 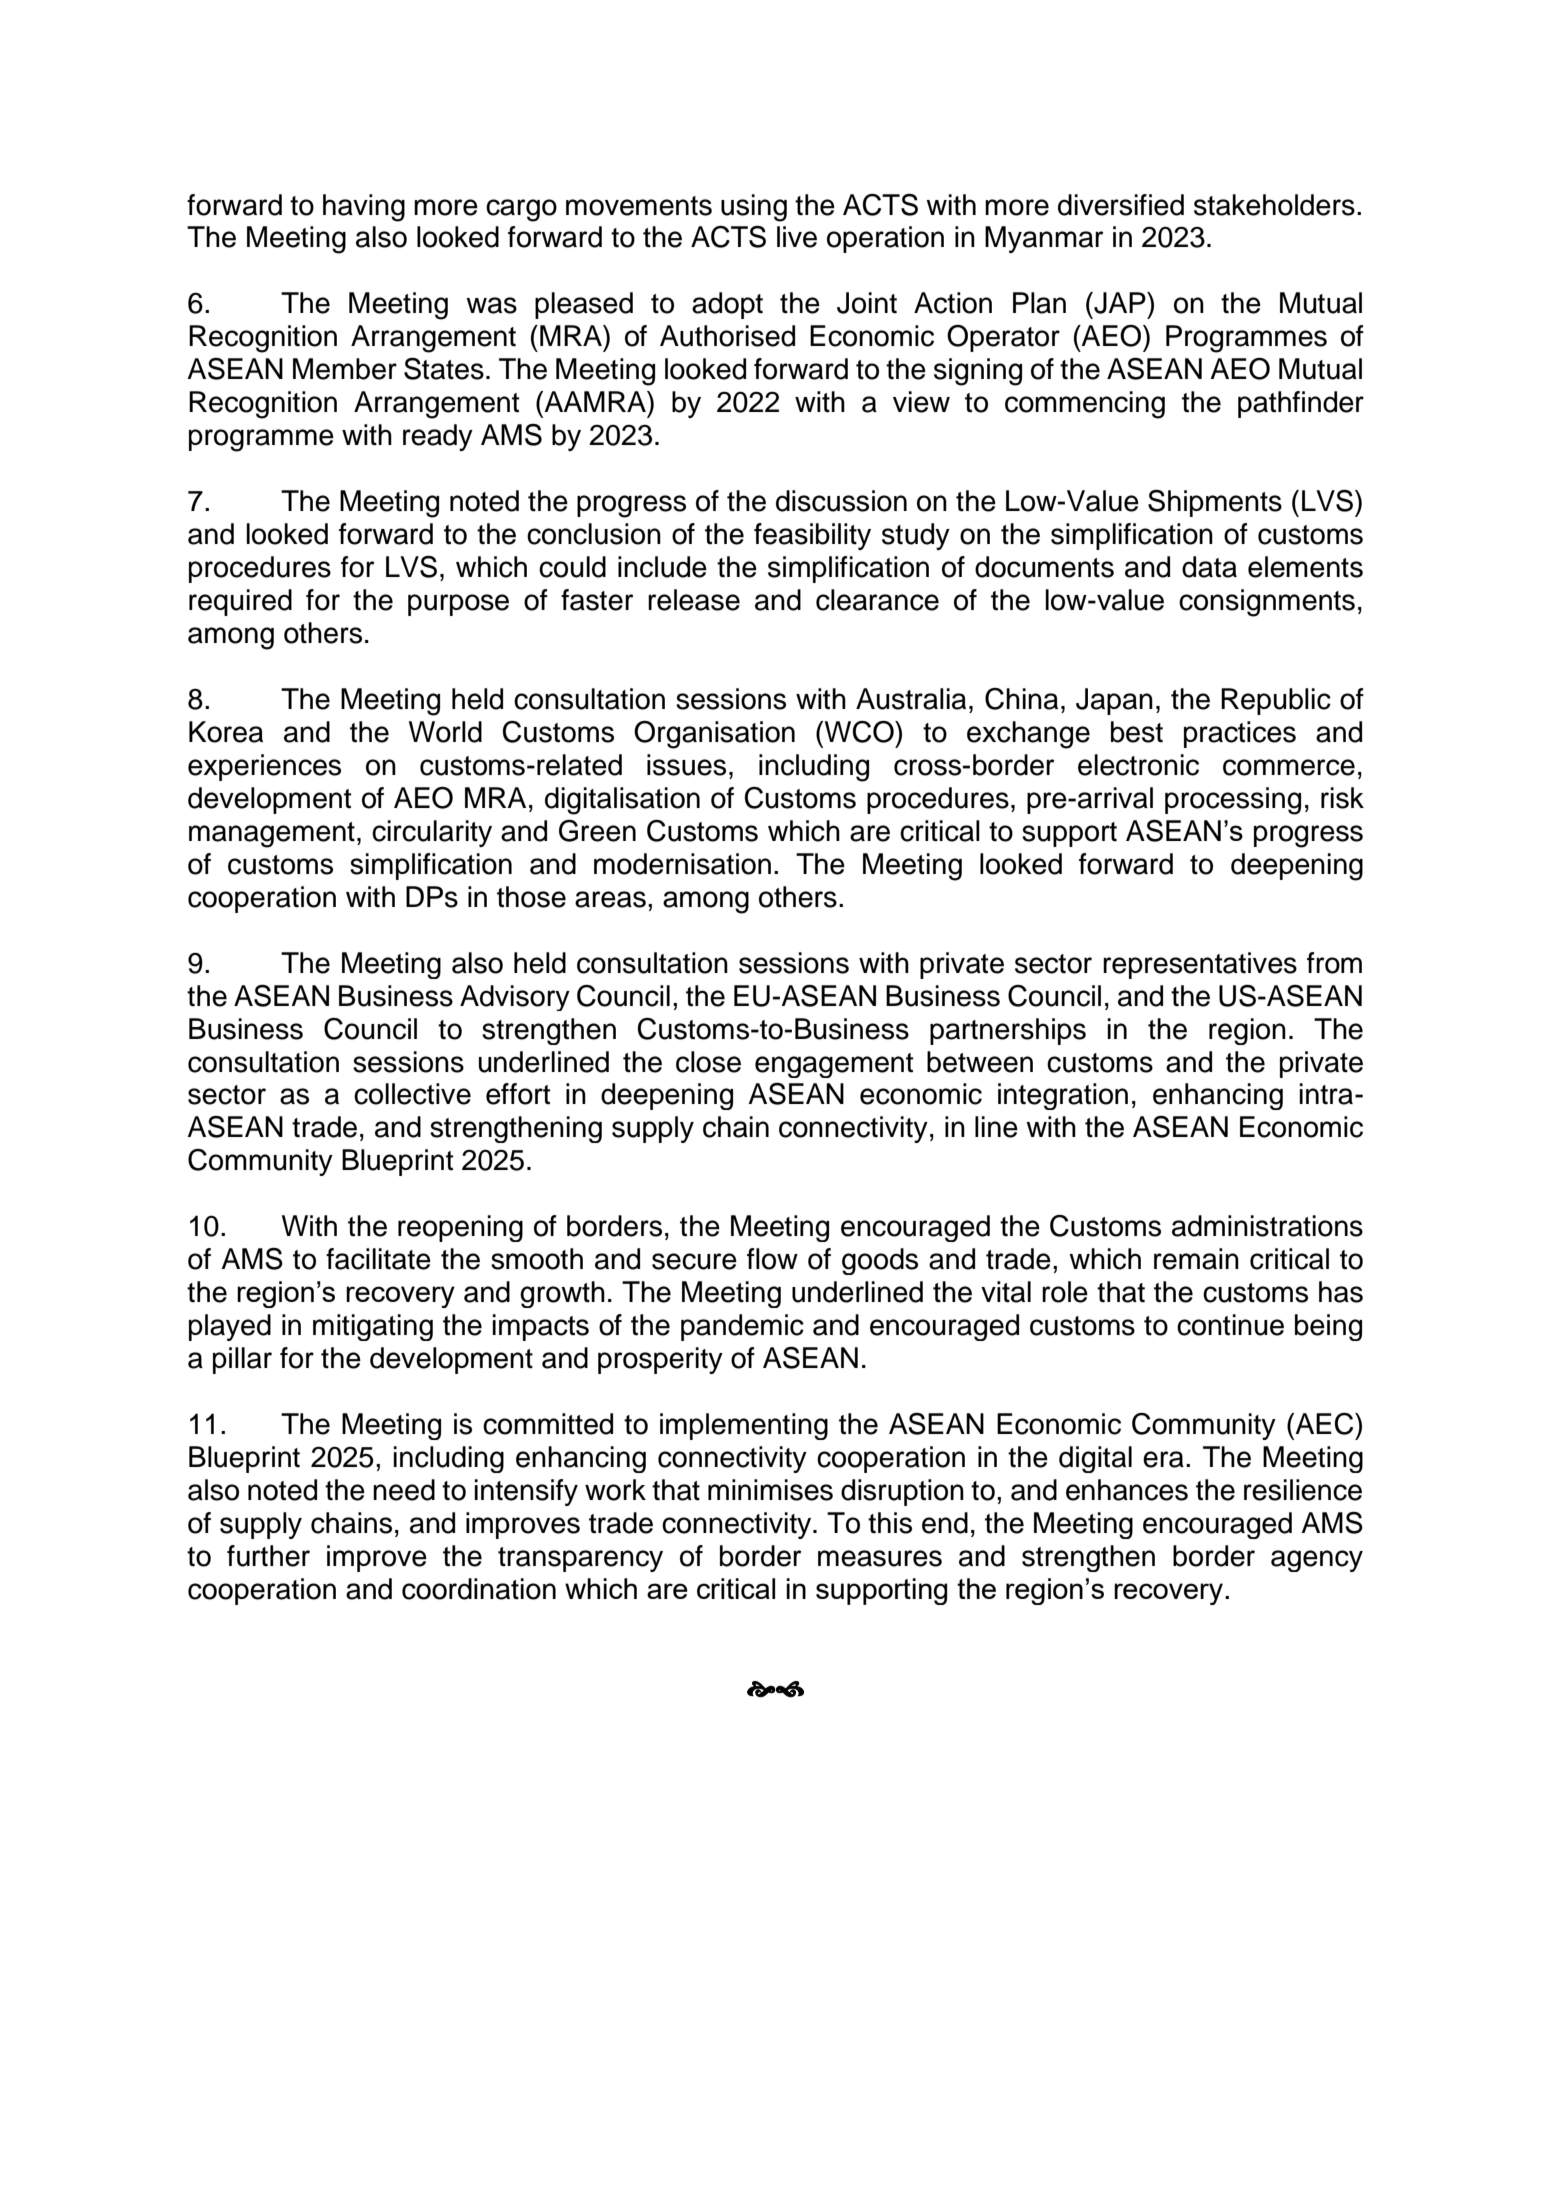 What do you see at coordinates (1215, 503) in the screenshot?
I see `Shipments` at bounding box center [1215, 503].
